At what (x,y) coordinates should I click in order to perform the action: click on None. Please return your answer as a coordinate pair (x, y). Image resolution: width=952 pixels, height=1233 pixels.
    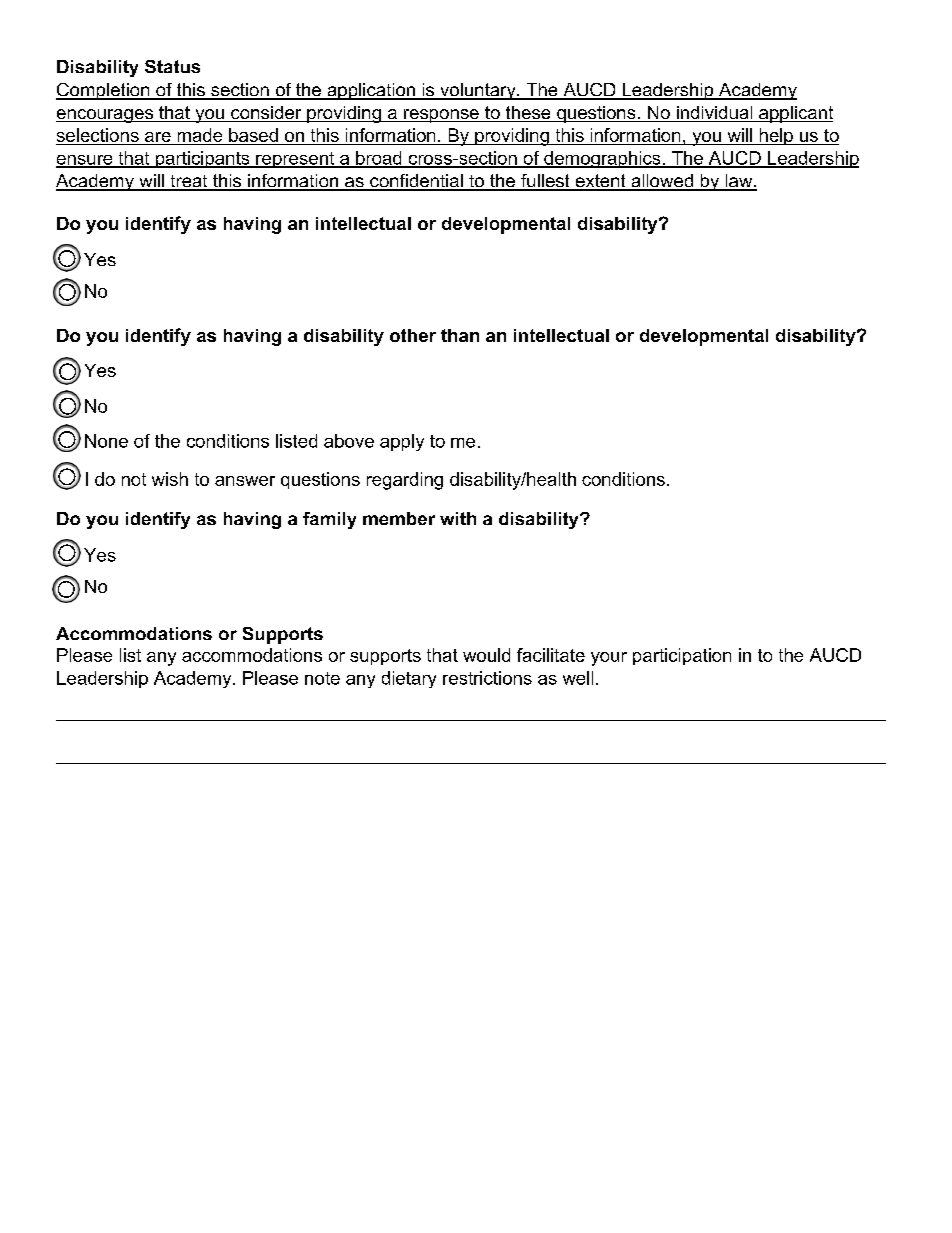
    Looking at the image, I should click on (106, 441).
